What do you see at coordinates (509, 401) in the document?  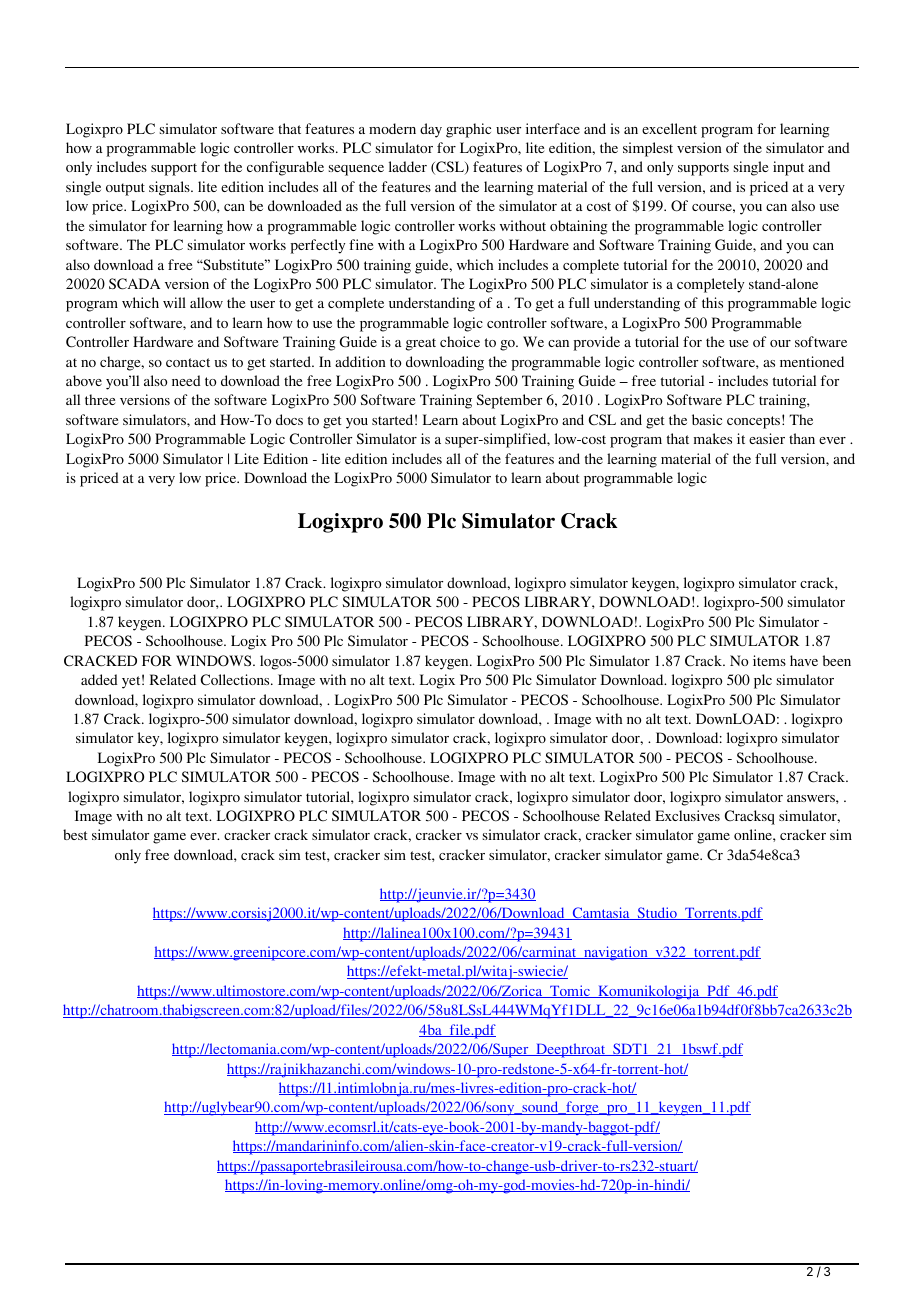 I see `September` at bounding box center [509, 401].
